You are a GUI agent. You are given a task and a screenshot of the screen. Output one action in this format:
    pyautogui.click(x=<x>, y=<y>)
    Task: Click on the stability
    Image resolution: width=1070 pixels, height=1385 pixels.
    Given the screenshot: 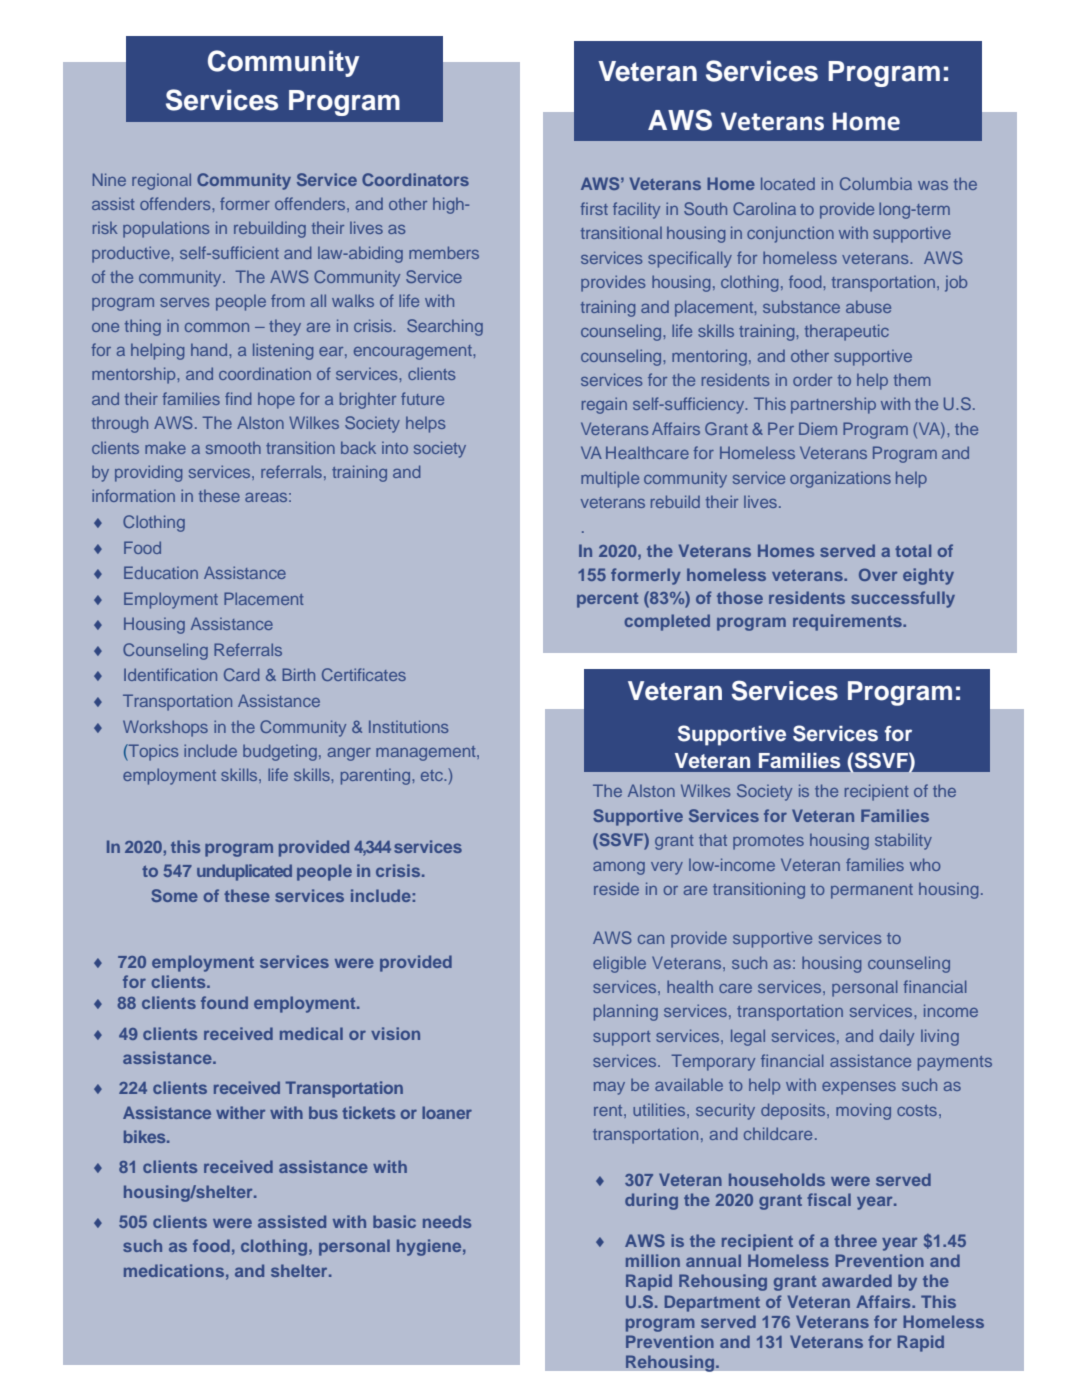 What is the action you would take?
    pyautogui.click(x=903, y=841)
